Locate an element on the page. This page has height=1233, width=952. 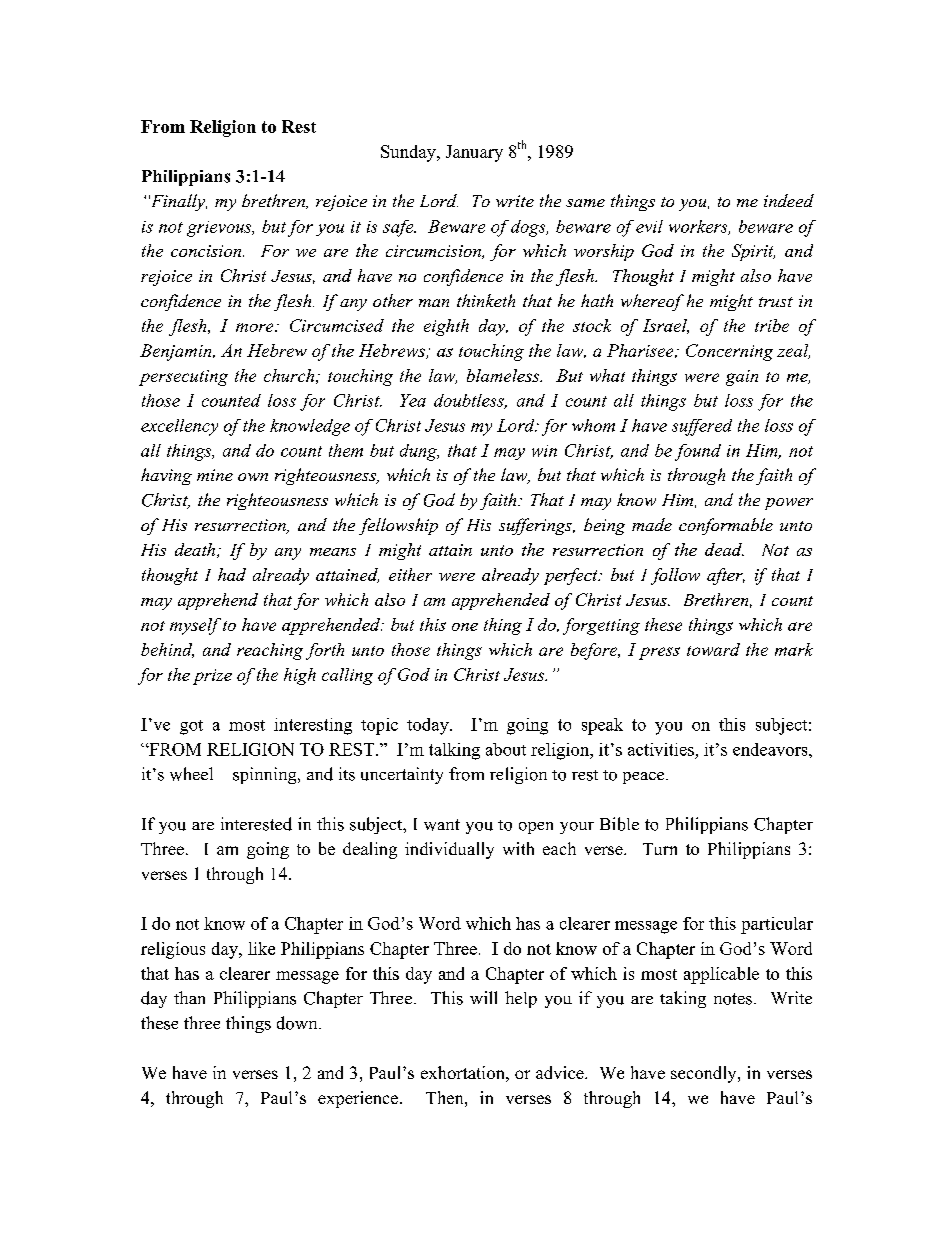
grievous is located at coordinates (220, 229).
